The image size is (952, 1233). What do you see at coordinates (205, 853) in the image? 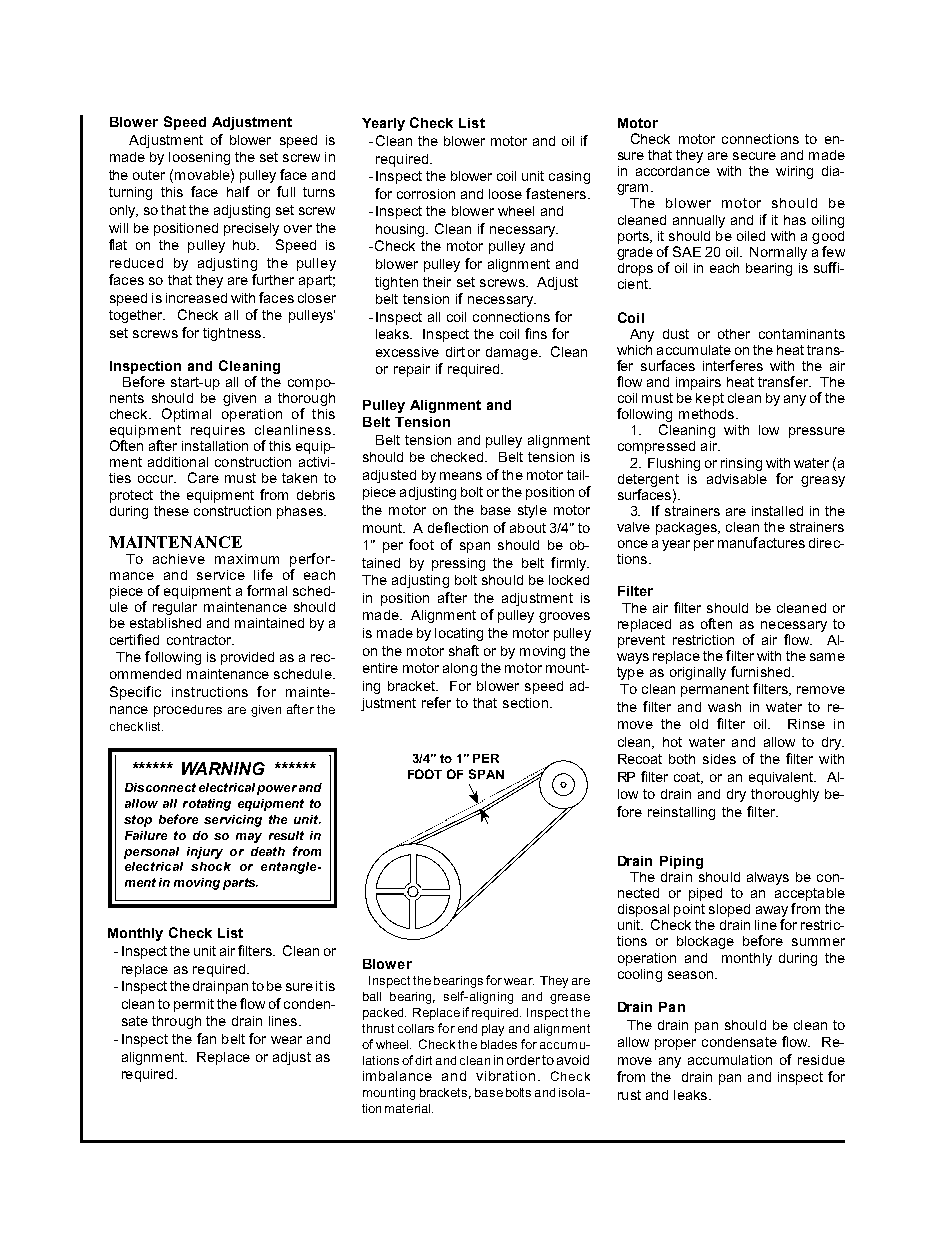
I see `injury` at bounding box center [205, 853].
